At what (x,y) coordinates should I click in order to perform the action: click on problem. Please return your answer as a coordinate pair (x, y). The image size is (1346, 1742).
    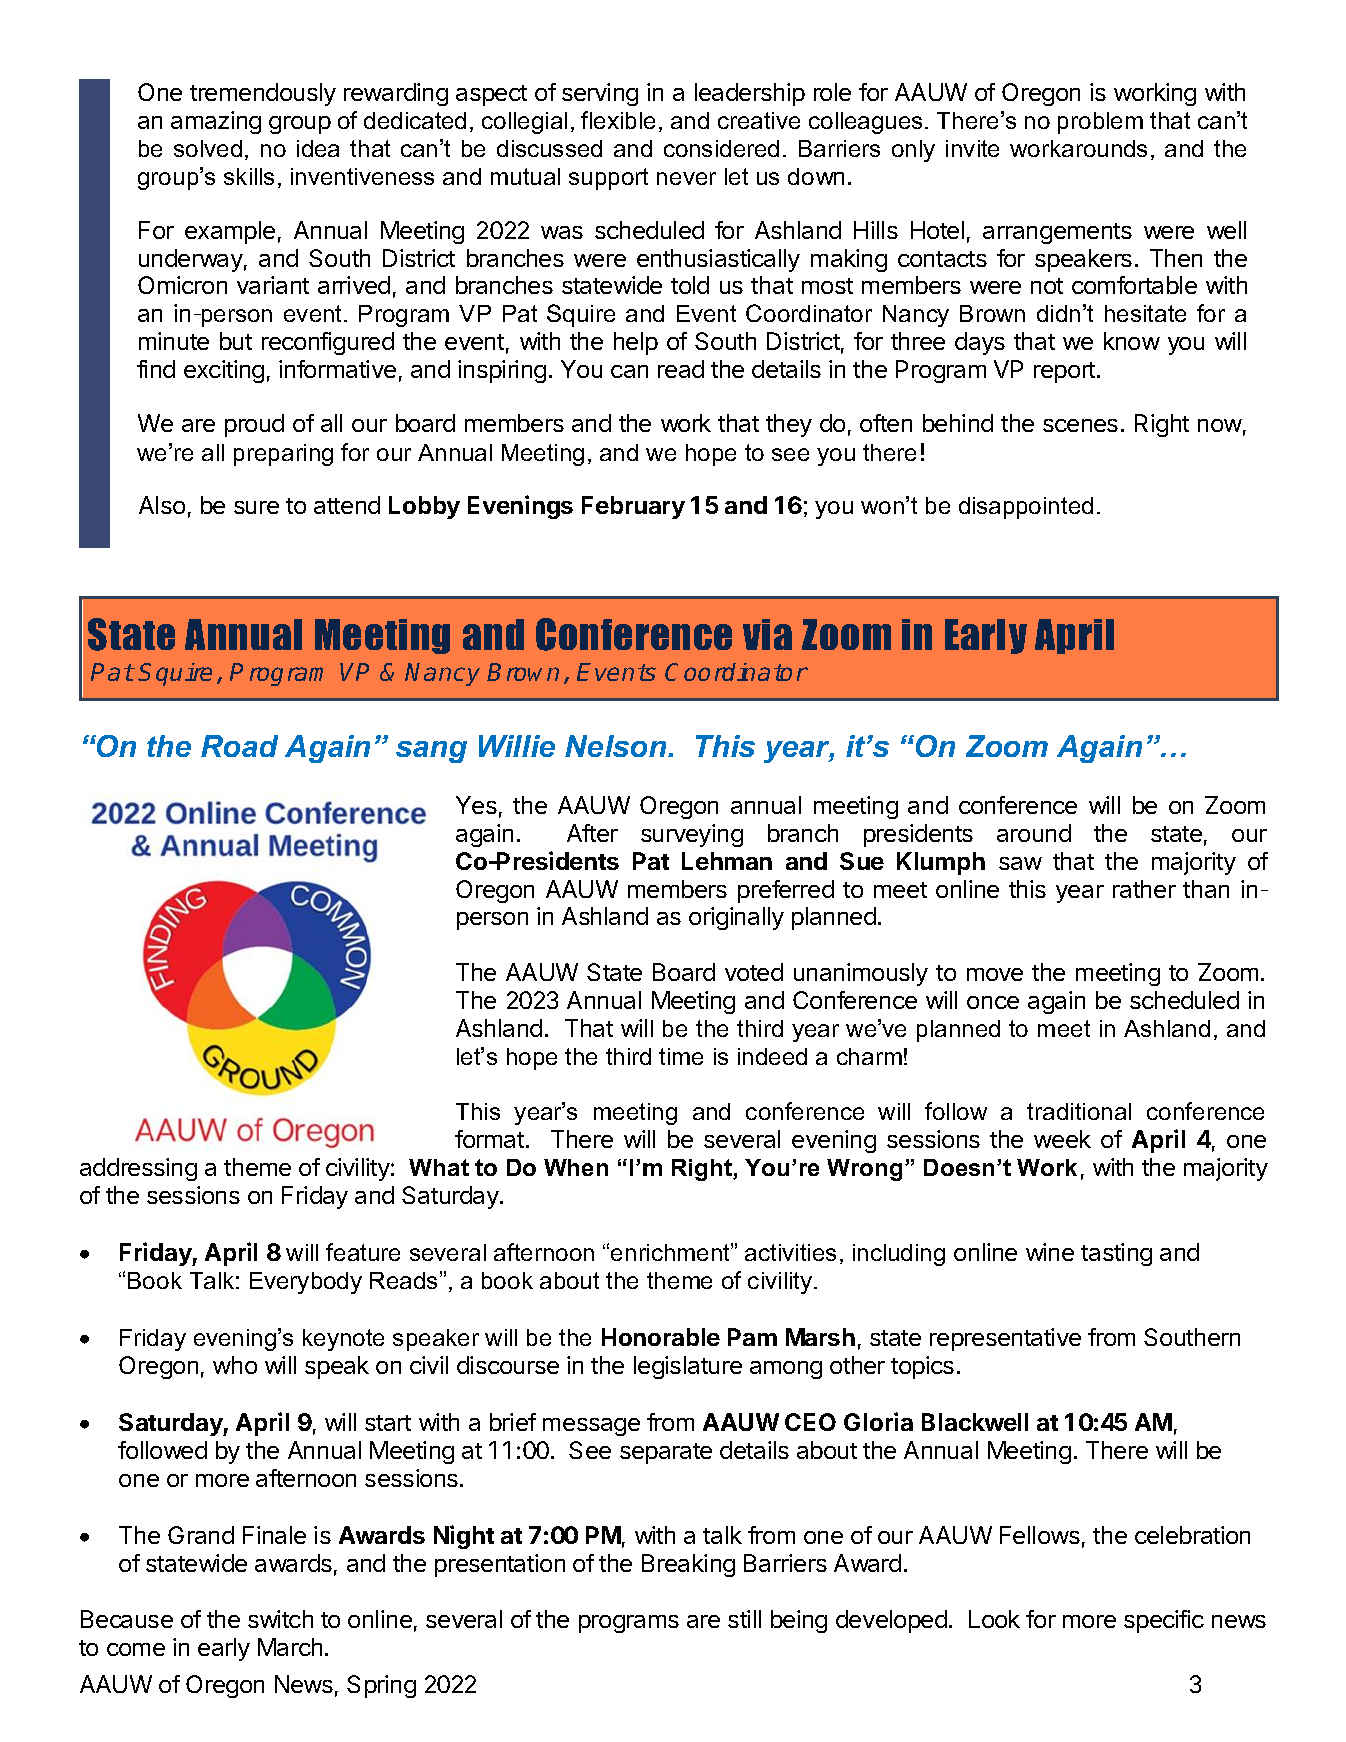
    Looking at the image, I should click on (1100, 123).
